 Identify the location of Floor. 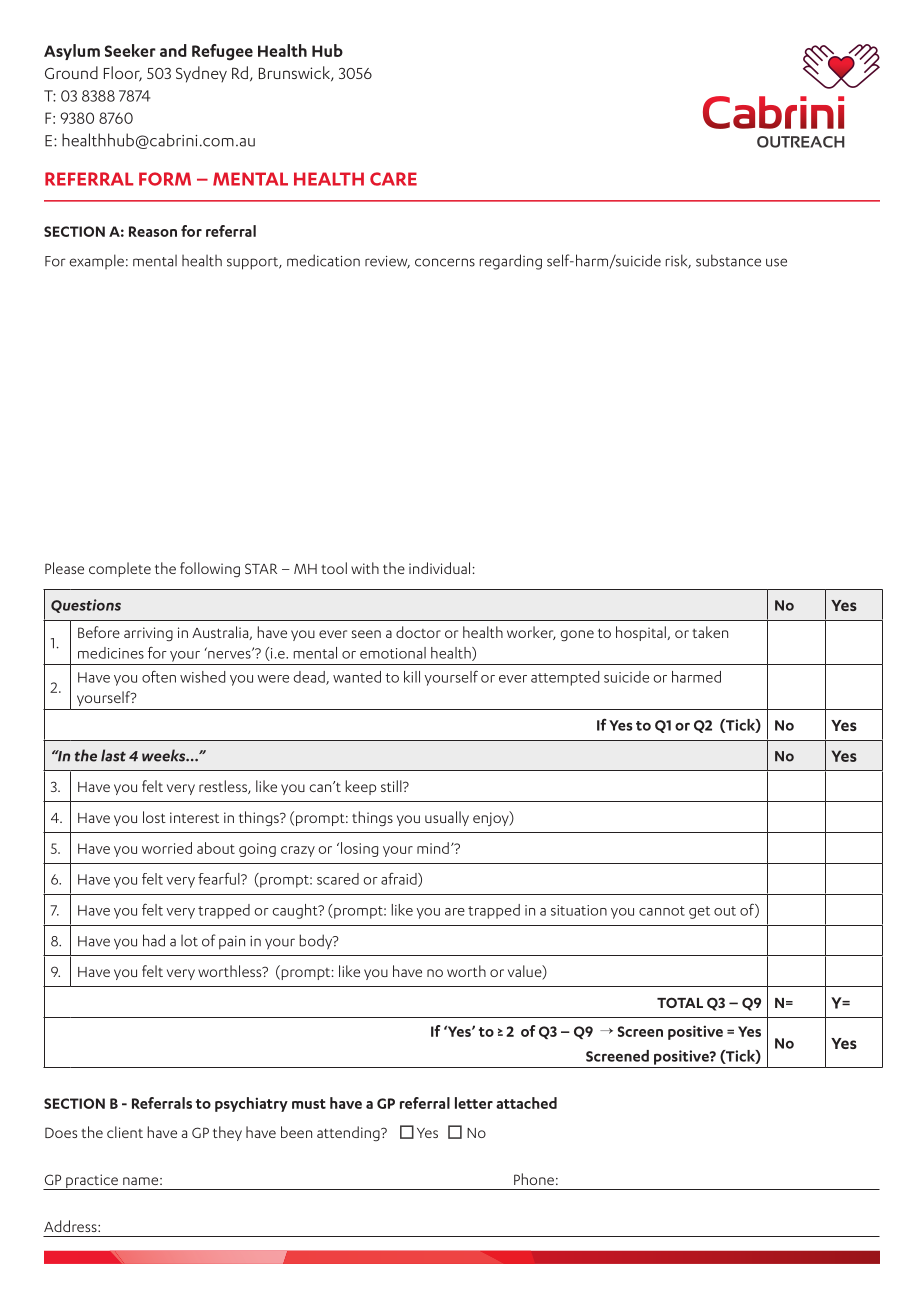
(123, 74).
